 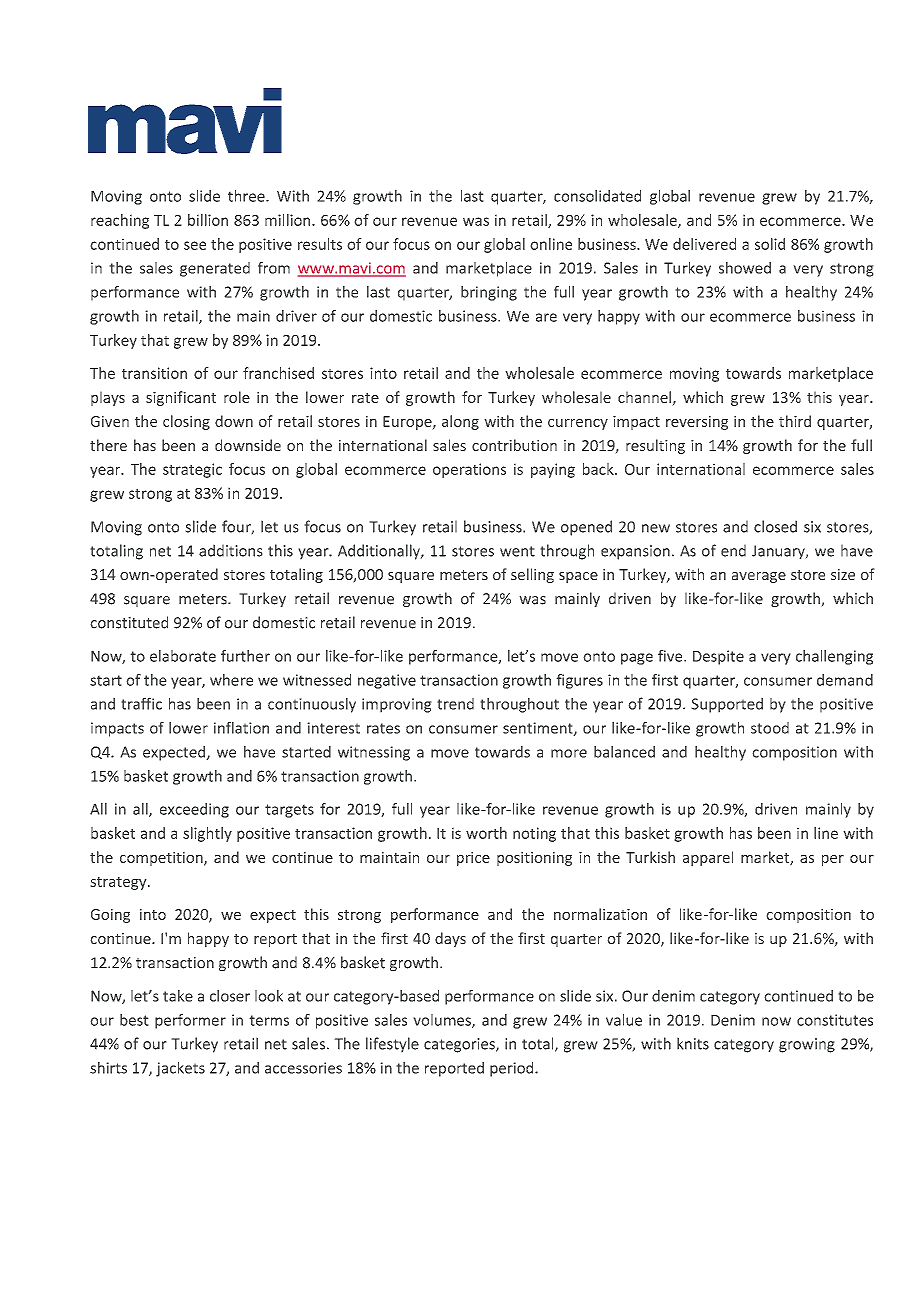 What do you see at coordinates (704, 244) in the screenshot?
I see `delivered` at bounding box center [704, 244].
